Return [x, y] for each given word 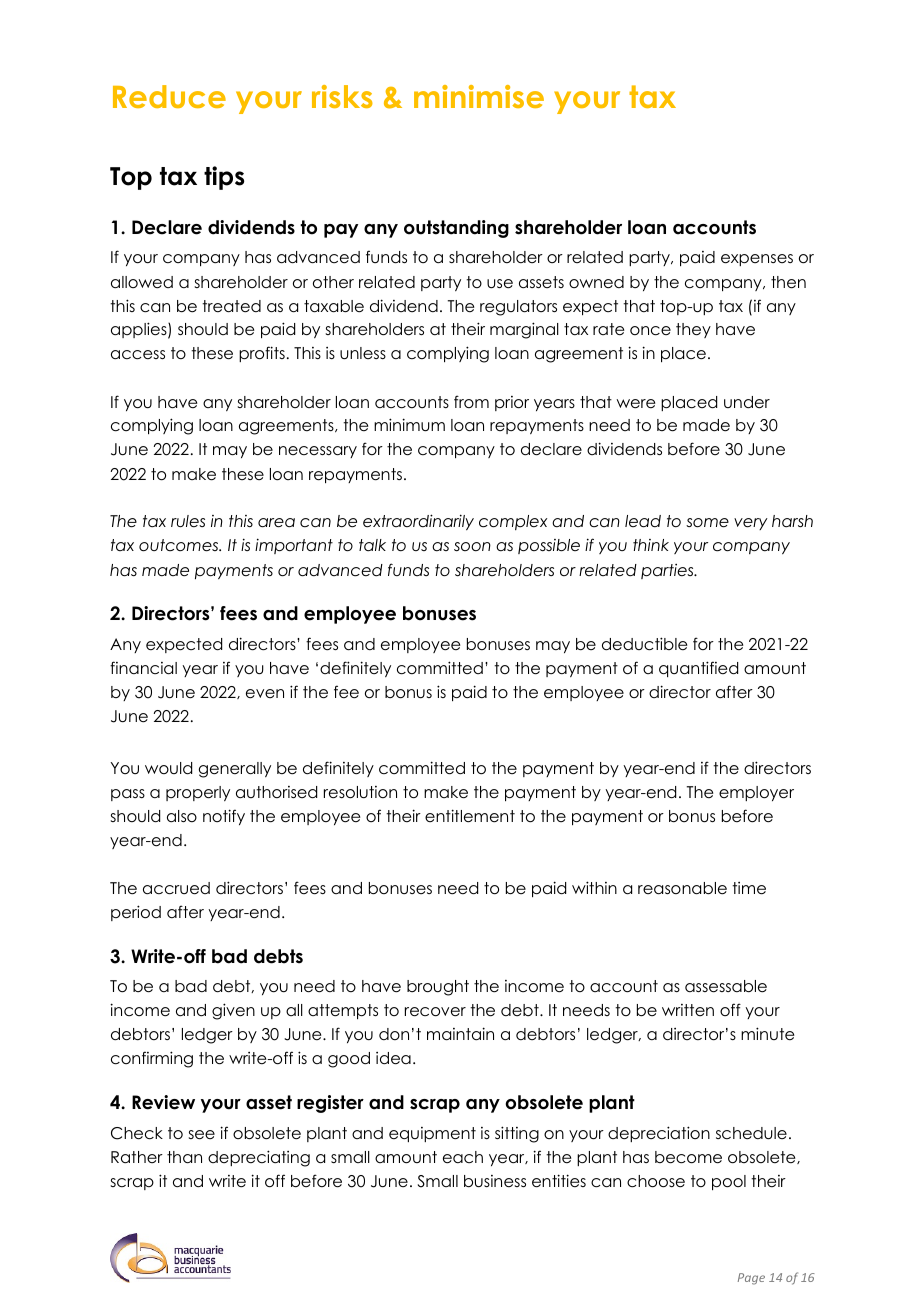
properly [198, 793]
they [693, 330]
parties [668, 571]
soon [472, 547]
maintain [460, 1034]
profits [262, 354]
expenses [757, 260]
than [184, 1157]
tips [224, 178]
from [471, 401]
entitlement [470, 816]
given [233, 1011]
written [688, 1010]
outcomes [180, 545]
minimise [479, 96]
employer [756, 793]
